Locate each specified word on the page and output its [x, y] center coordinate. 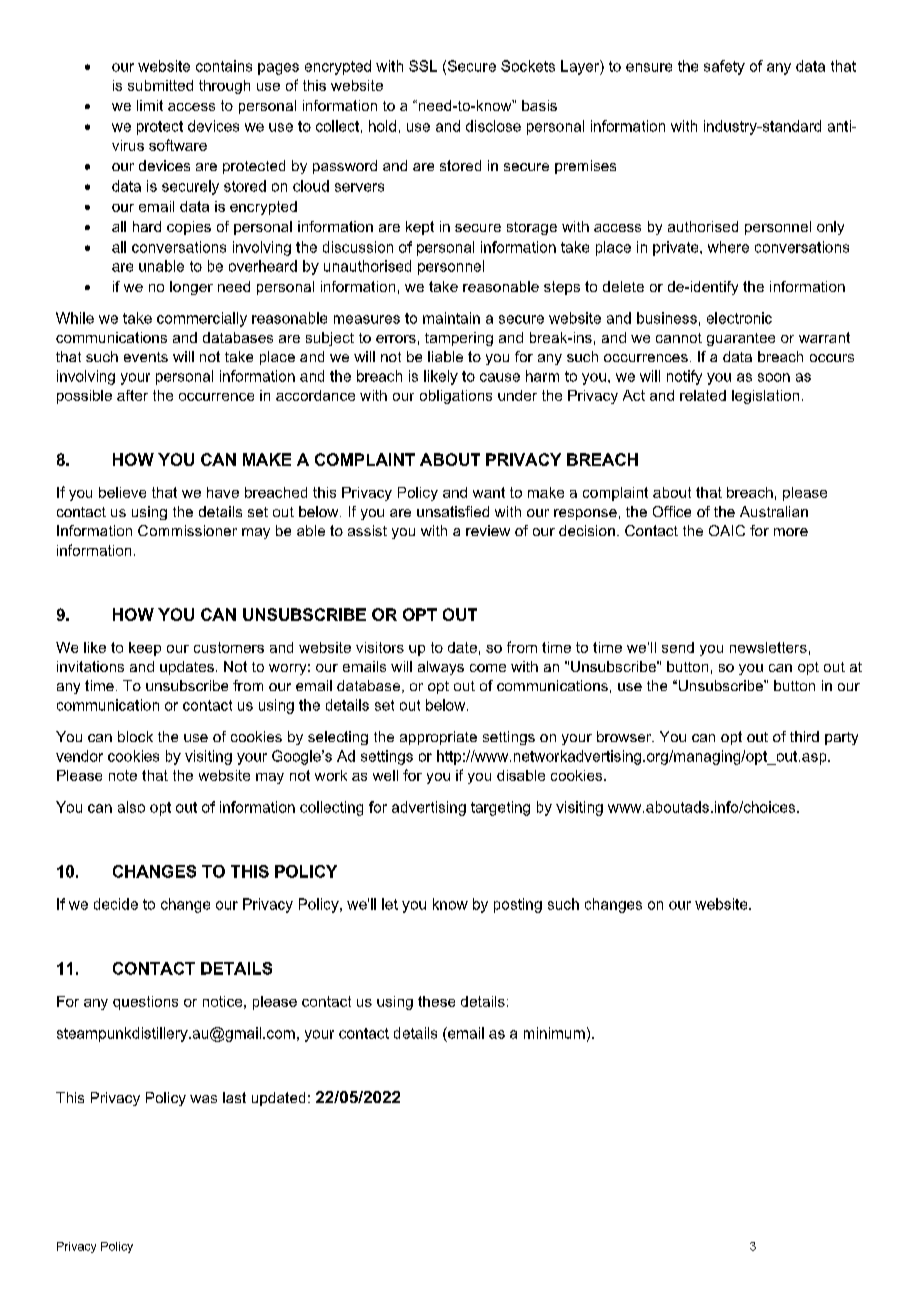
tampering [459, 339]
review [488, 530]
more [791, 532]
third [804, 736]
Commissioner [187, 530]
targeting [500, 808]
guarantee [741, 339]
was [203, 1099]
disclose [493, 126]
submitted [160, 85]
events [146, 357]
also [131, 807]
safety [724, 67]
